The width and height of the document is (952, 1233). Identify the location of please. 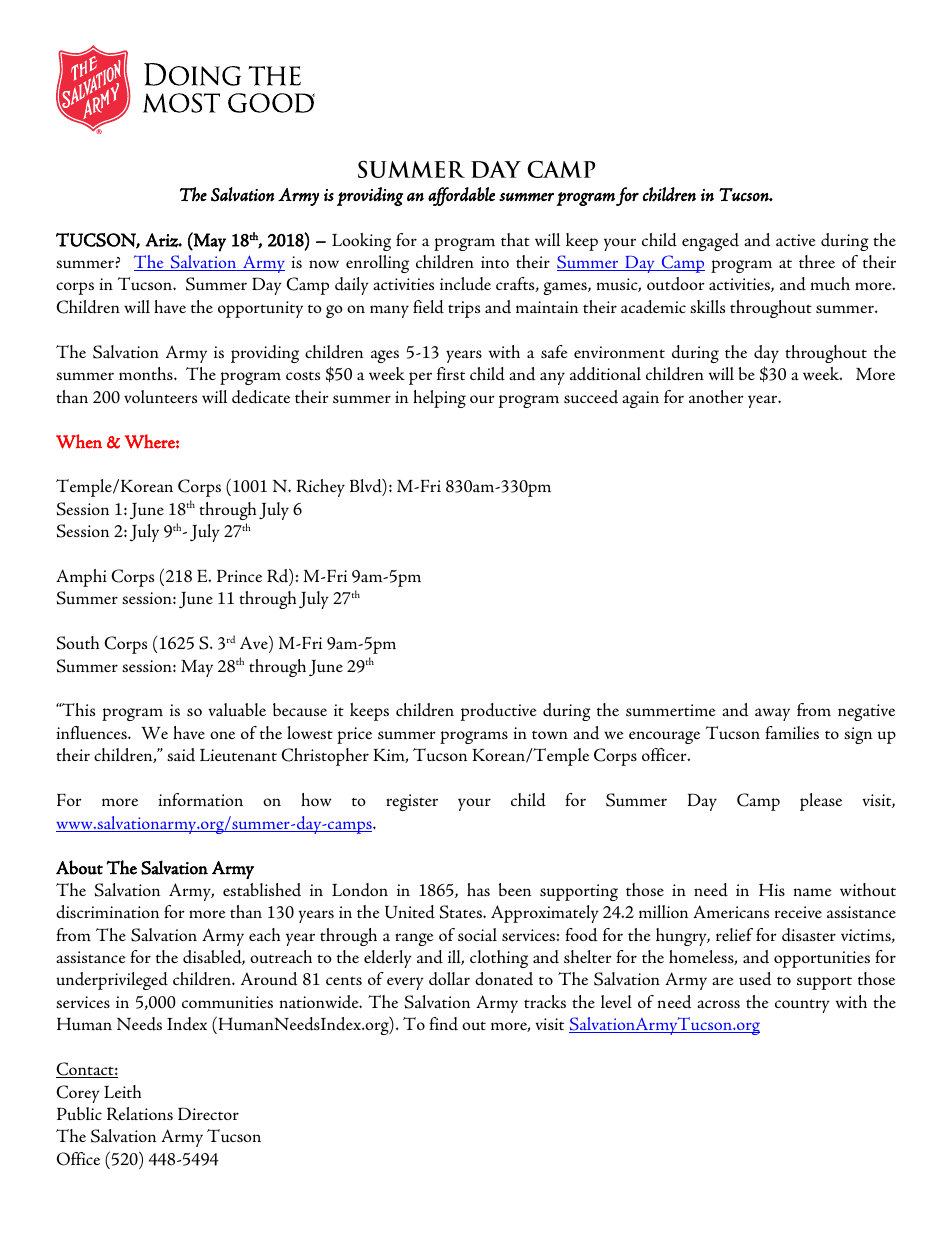
(821, 802).
